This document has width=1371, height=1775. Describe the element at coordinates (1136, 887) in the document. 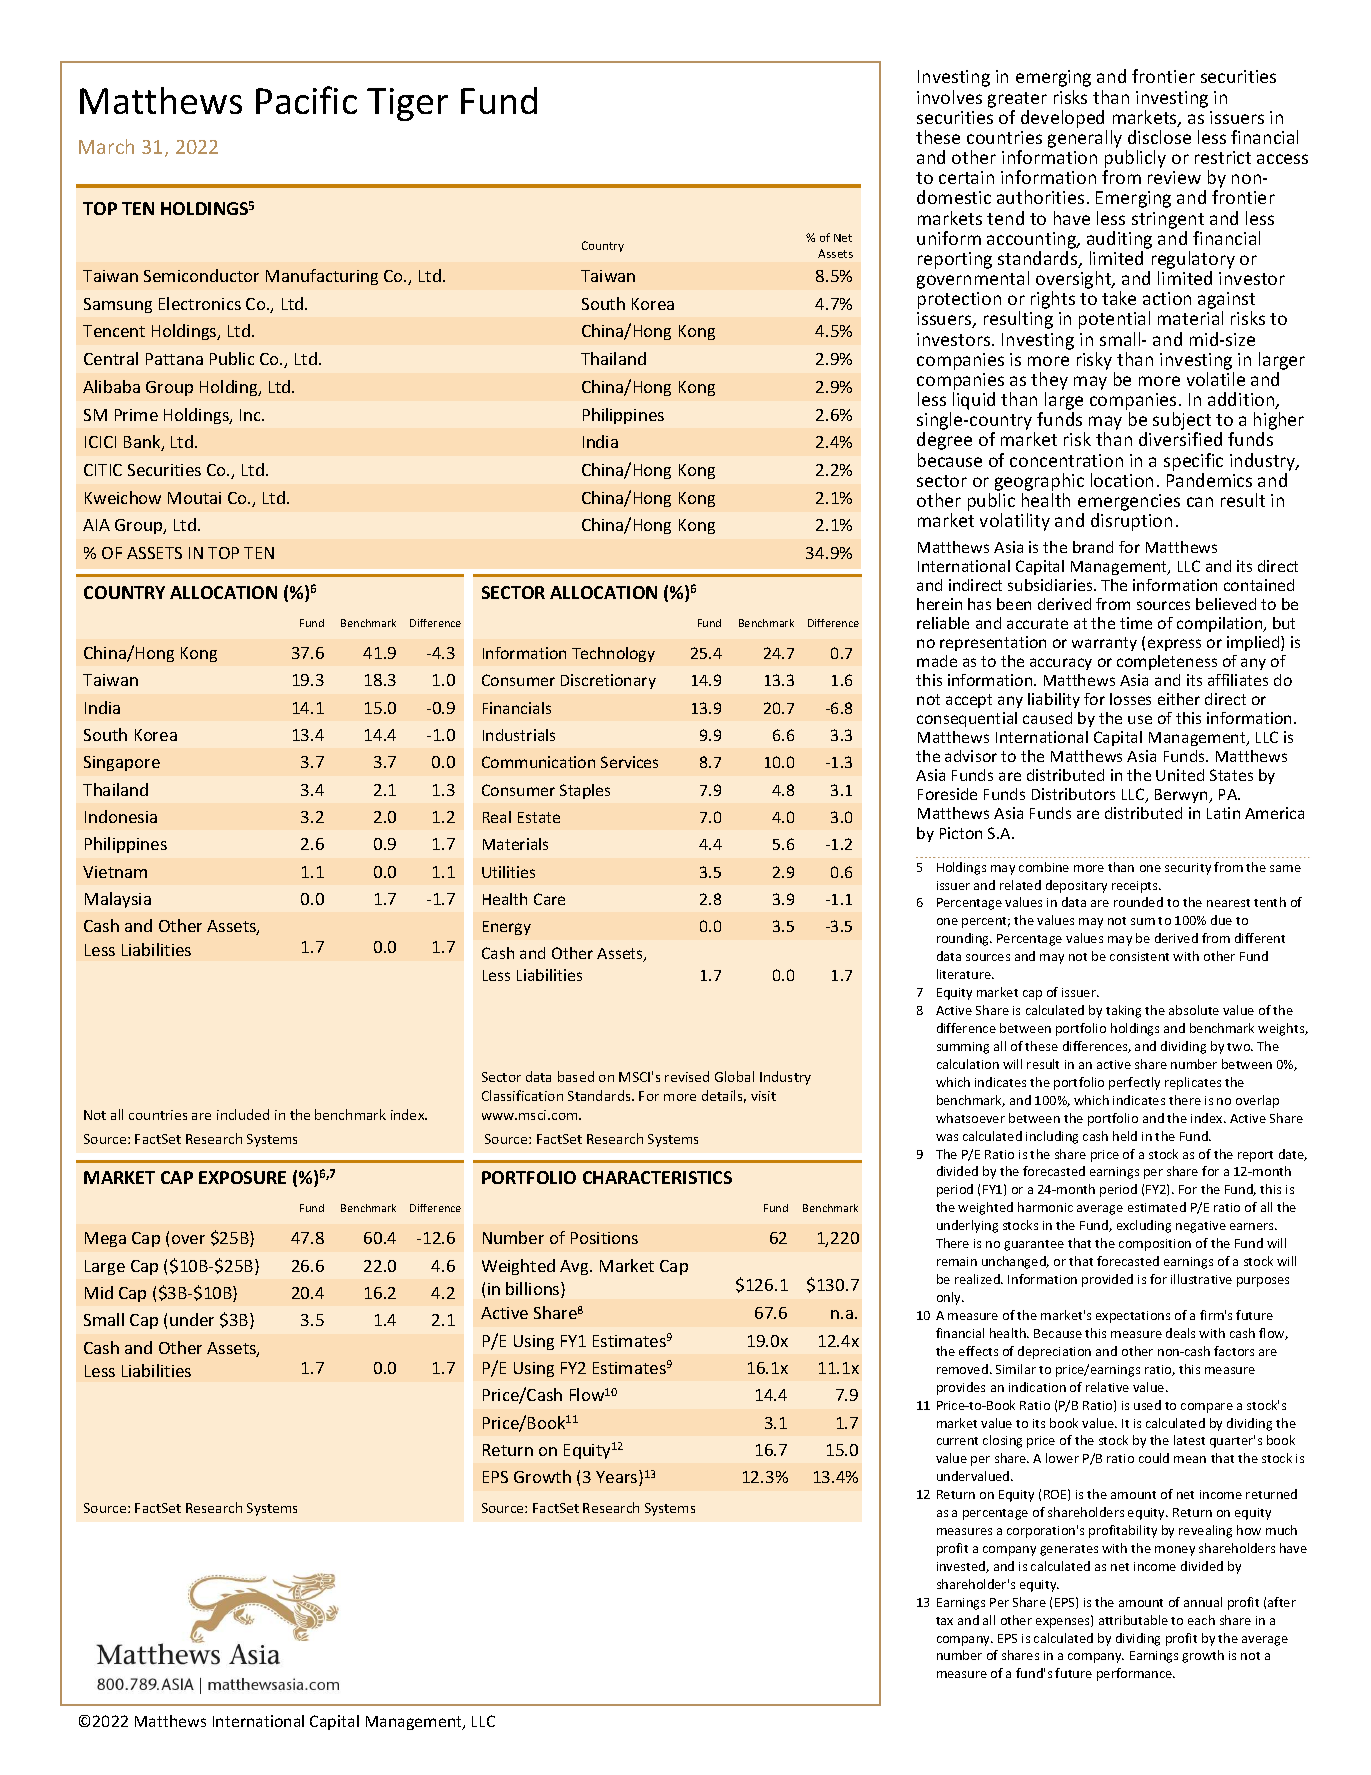

I see `receipts` at that location.
